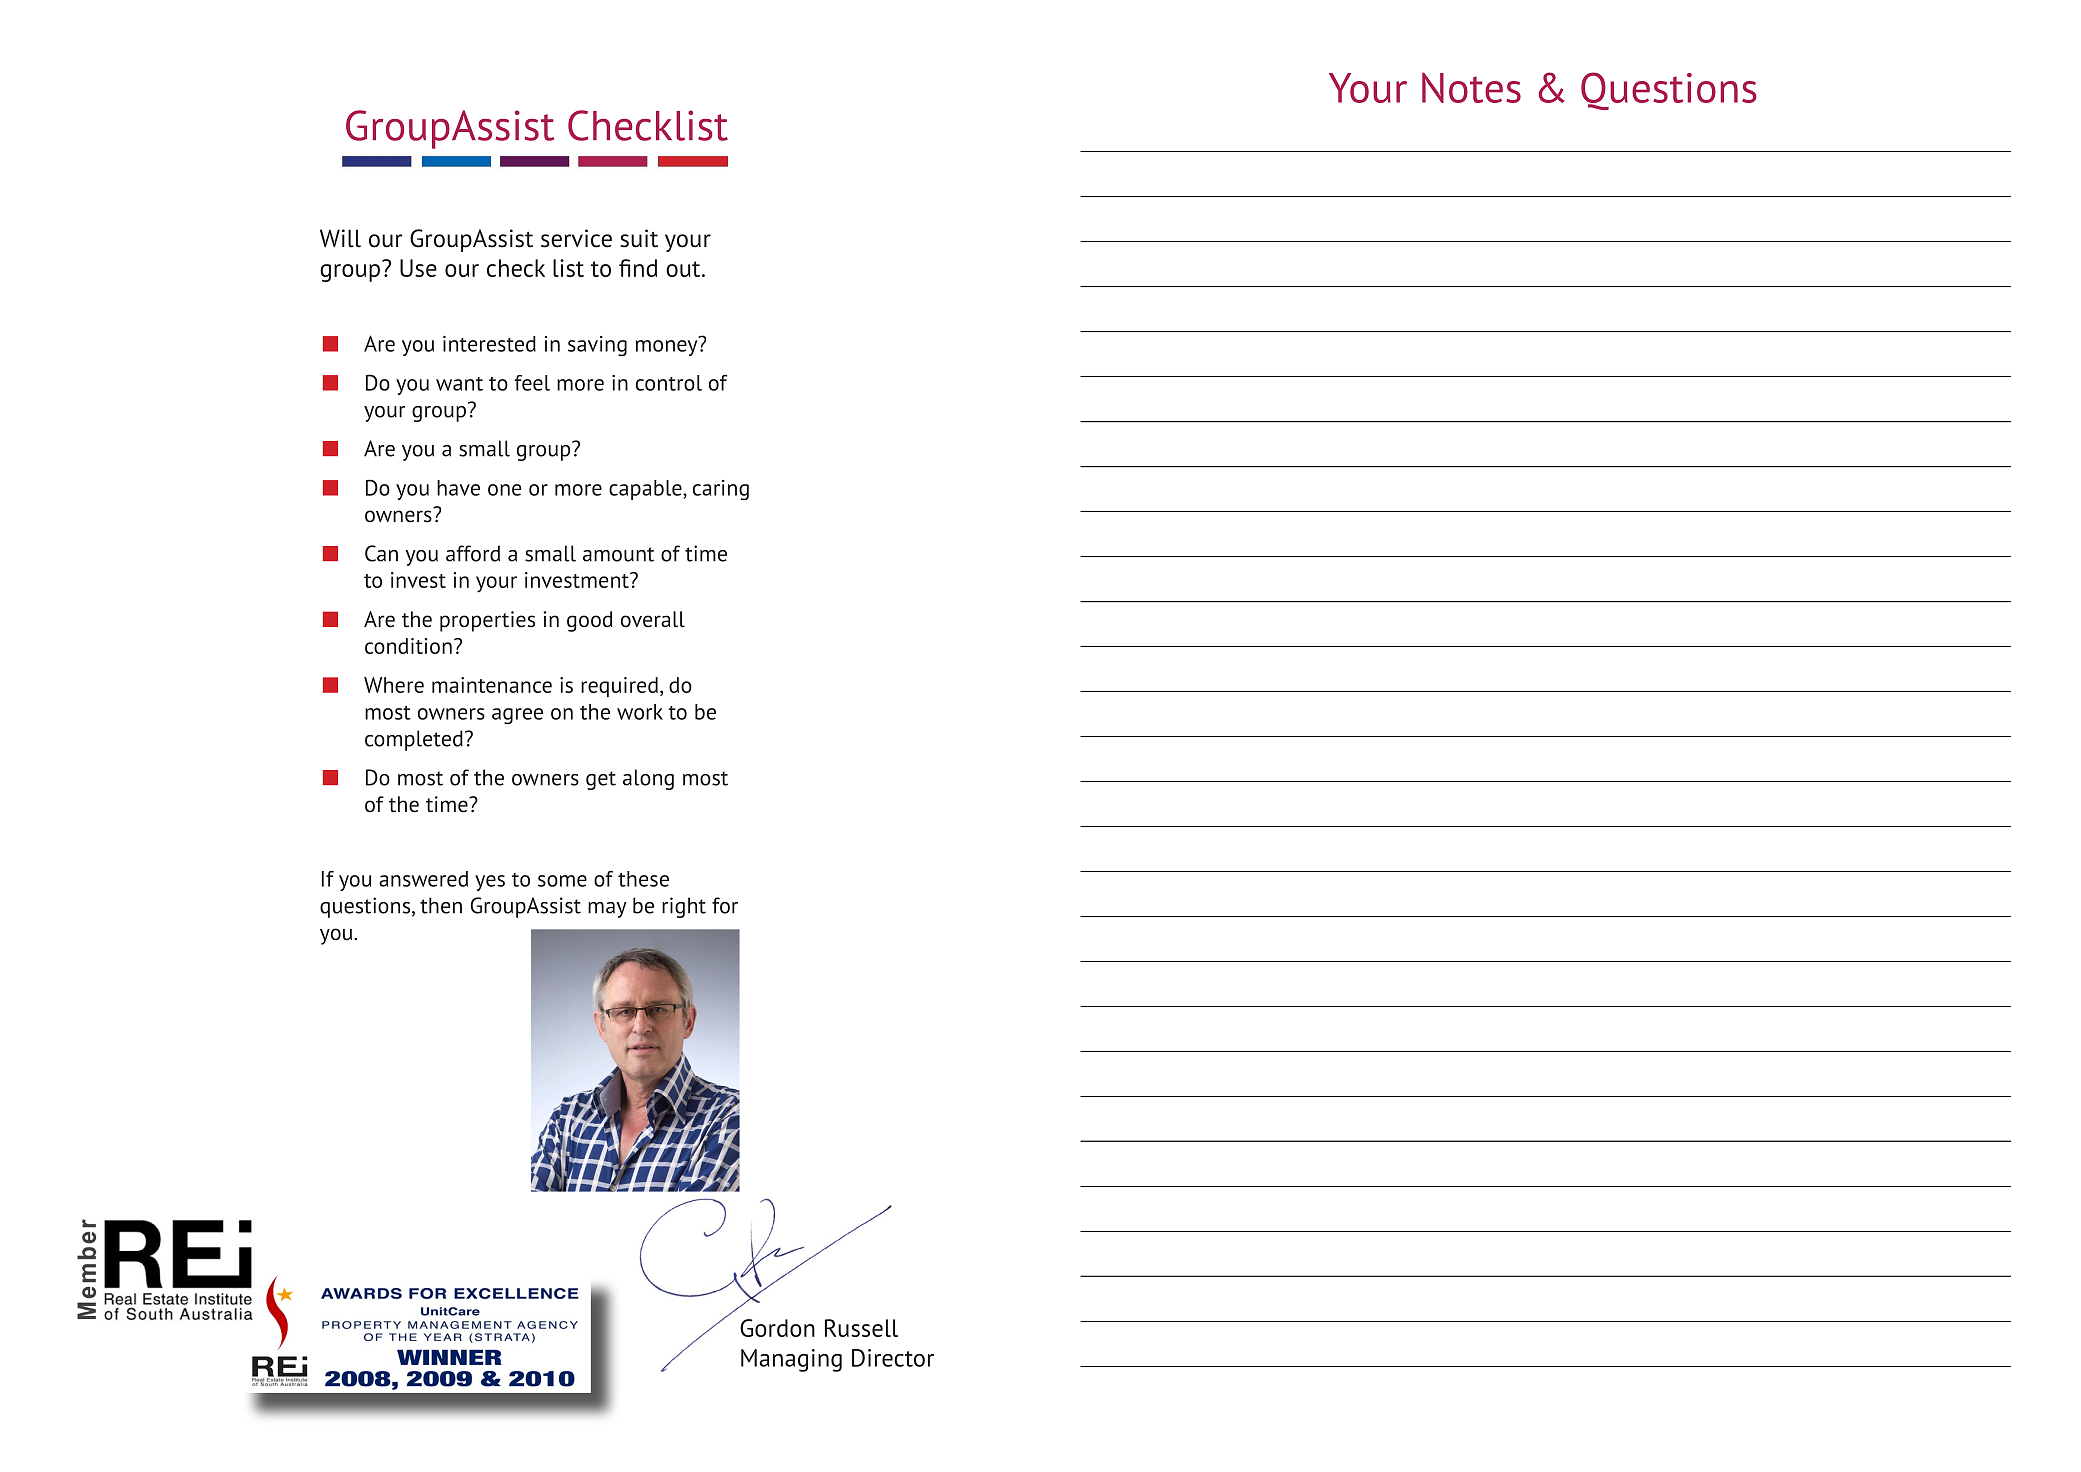  What do you see at coordinates (639, 238) in the screenshot?
I see `suit` at bounding box center [639, 238].
